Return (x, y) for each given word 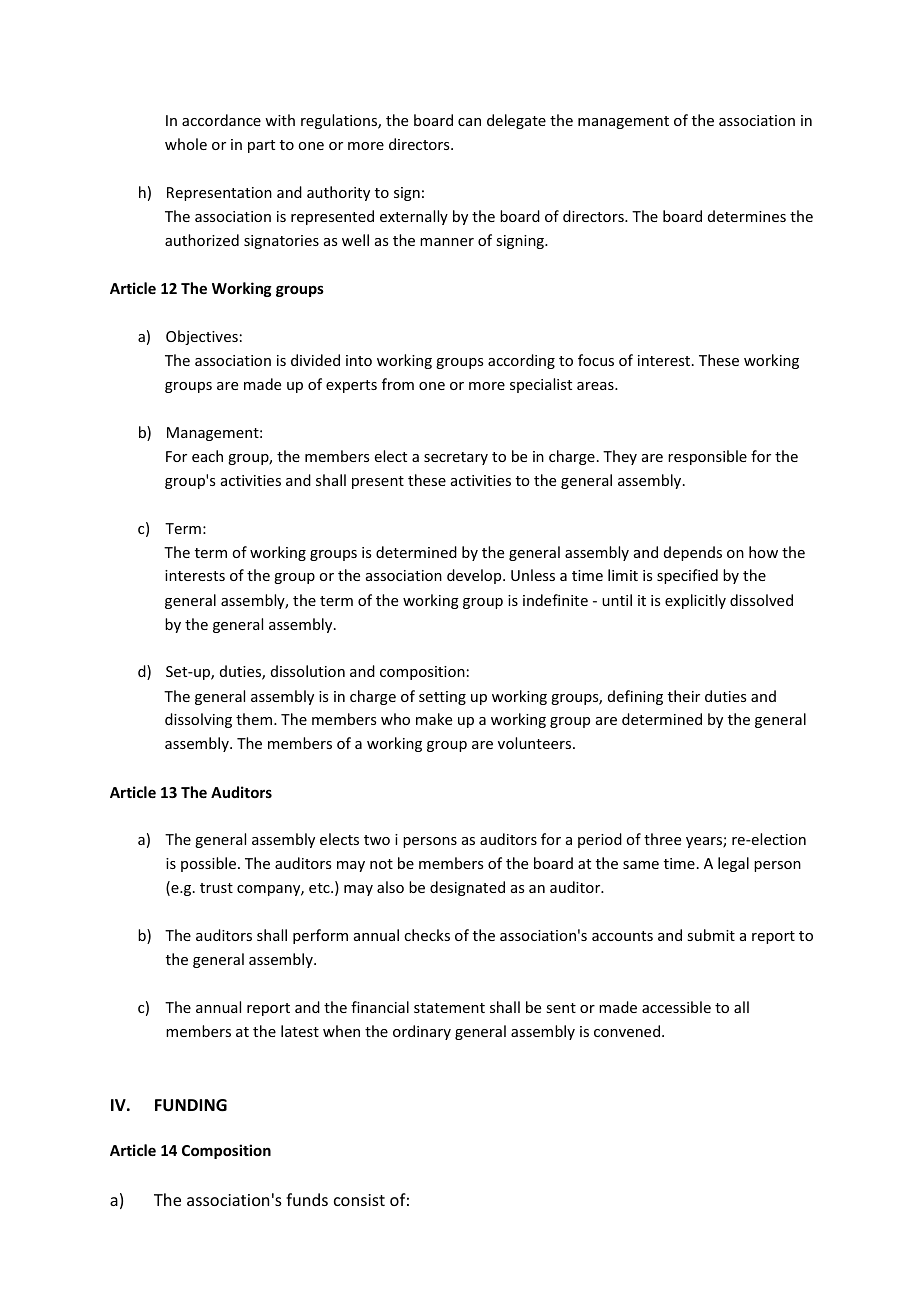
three (662, 839)
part (261, 146)
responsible (707, 457)
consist (359, 1200)
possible (210, 864)
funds (307, 1199)
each (207, 456)
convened (627, 1031)
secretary (456, 458)
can (469, 122)
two (377, 840)
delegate (516, 121)
